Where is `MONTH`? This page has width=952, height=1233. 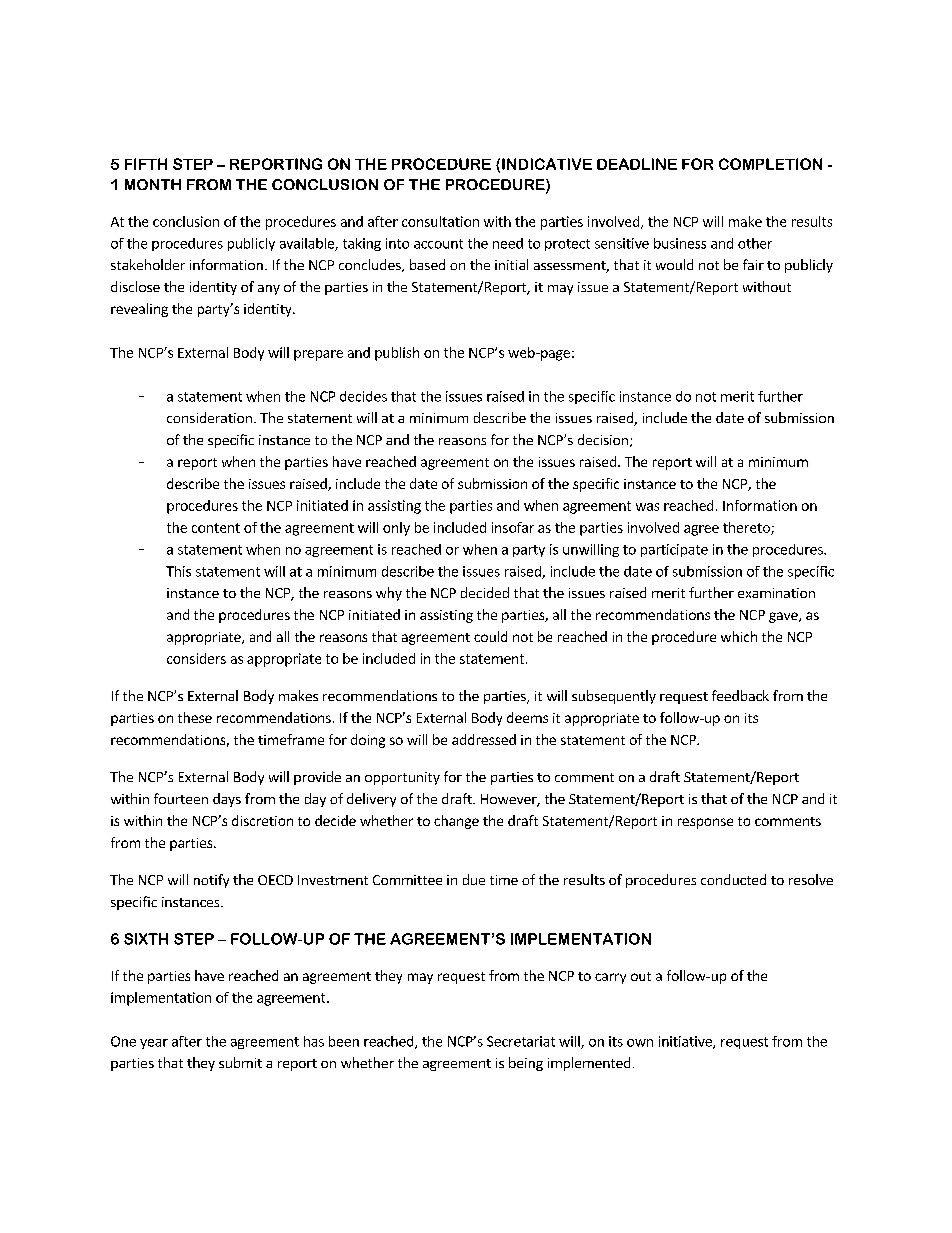 MONTH is located at coordinates (153, 184).
